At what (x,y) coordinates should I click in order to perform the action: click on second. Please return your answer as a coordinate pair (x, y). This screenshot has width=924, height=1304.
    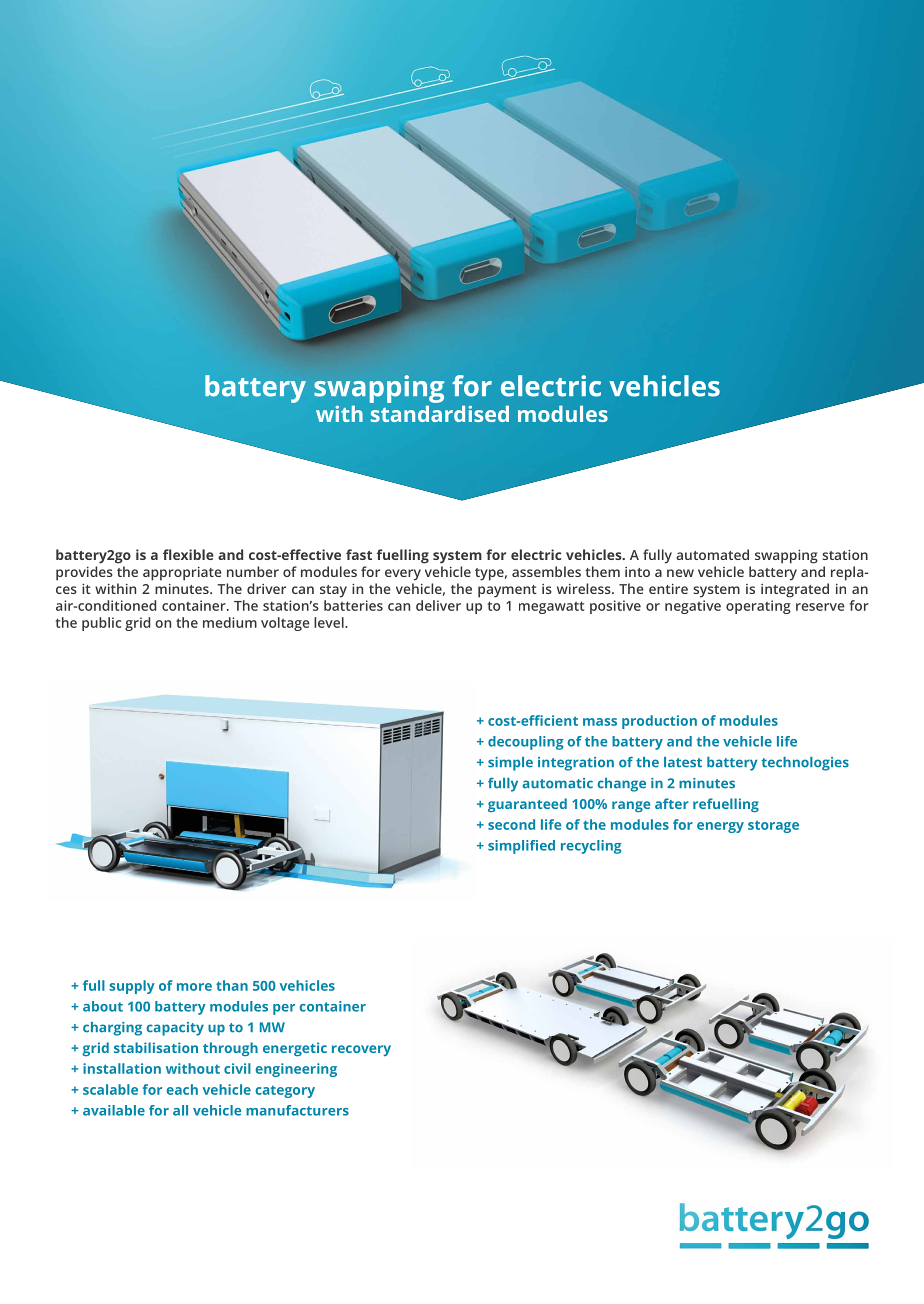
    Looking at the image, I should click on (511, 824).
